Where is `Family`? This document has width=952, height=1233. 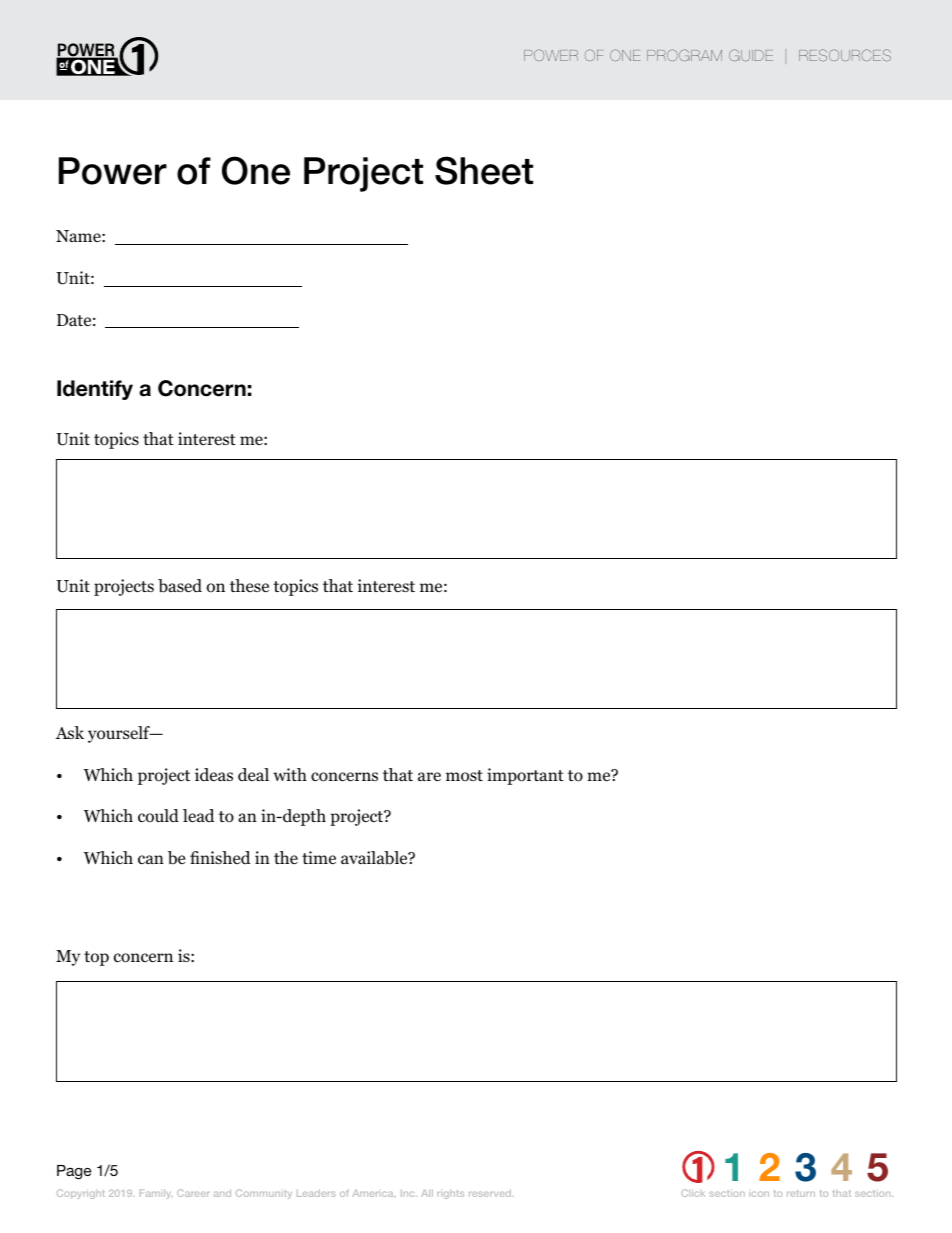 Family is located at coordinates (156, 1194).
